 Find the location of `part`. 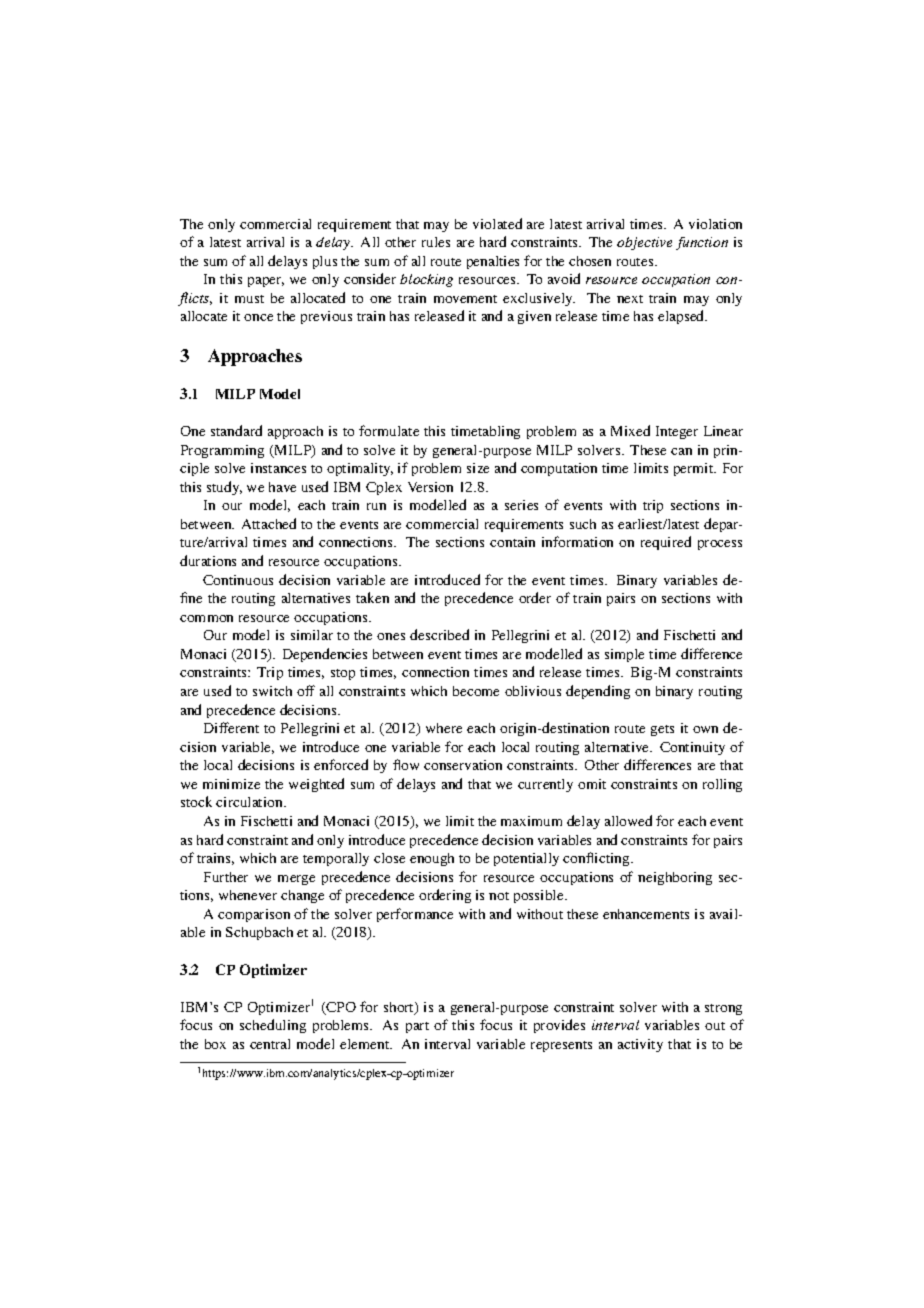

part is located at coordinates (417, 1027).
